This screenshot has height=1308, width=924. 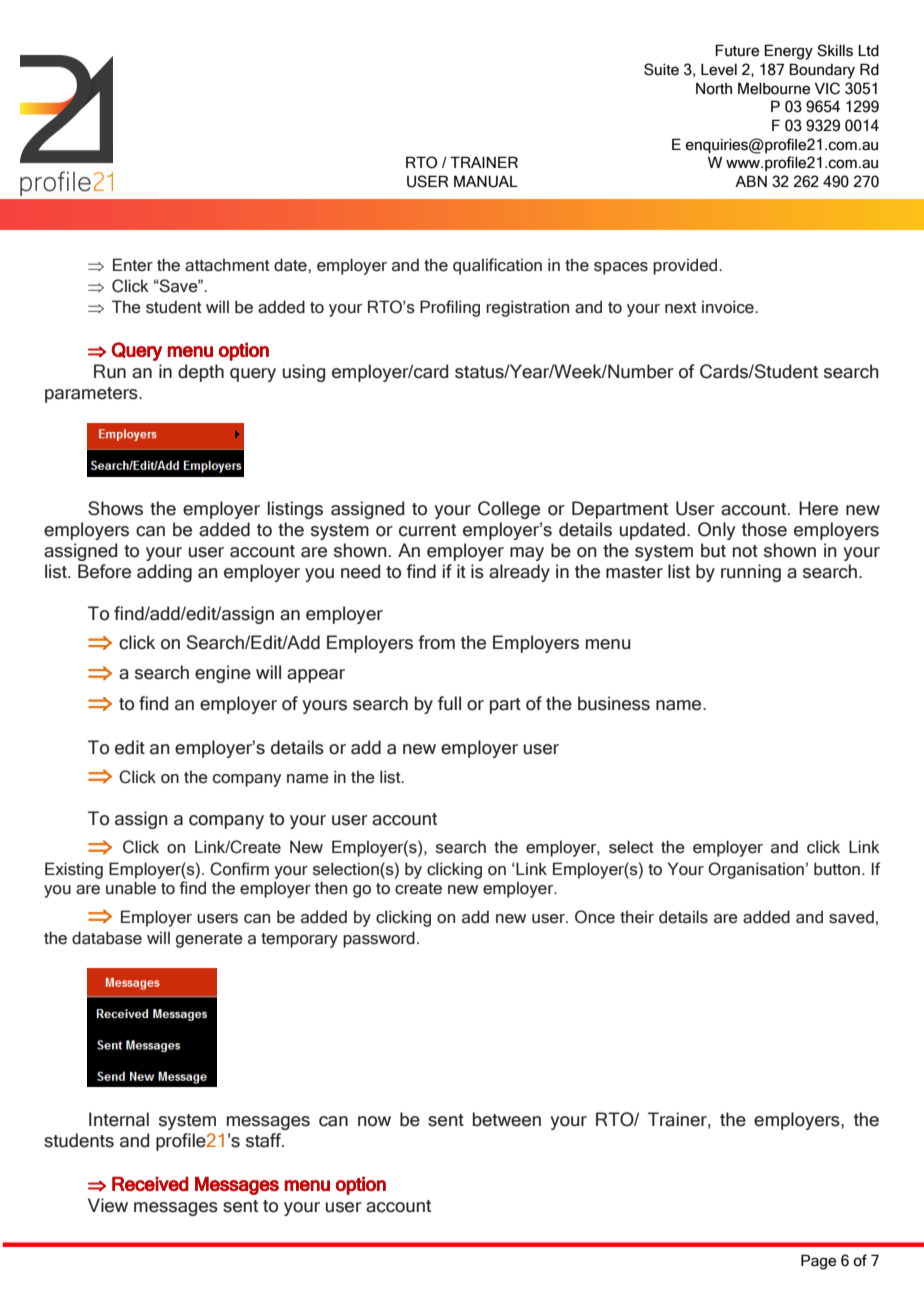 What do you see at coordinates (379, 939) in the screenshot?
I see `password` at bounding box center [379, 939].
